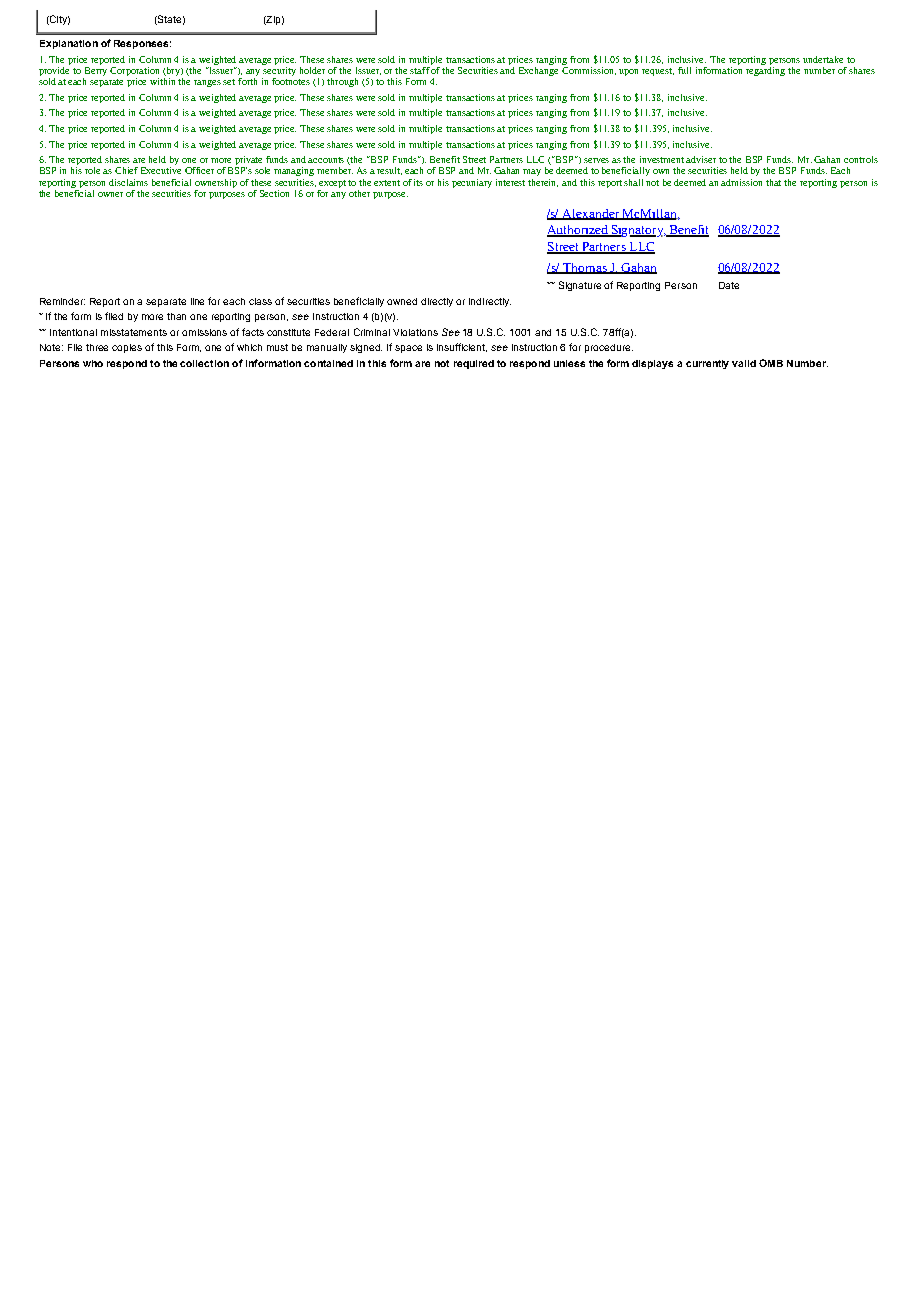  What do you see at coordinates (69, 44) in the screenshot?
I see `Explanation` at bounding box center [69, 44].
